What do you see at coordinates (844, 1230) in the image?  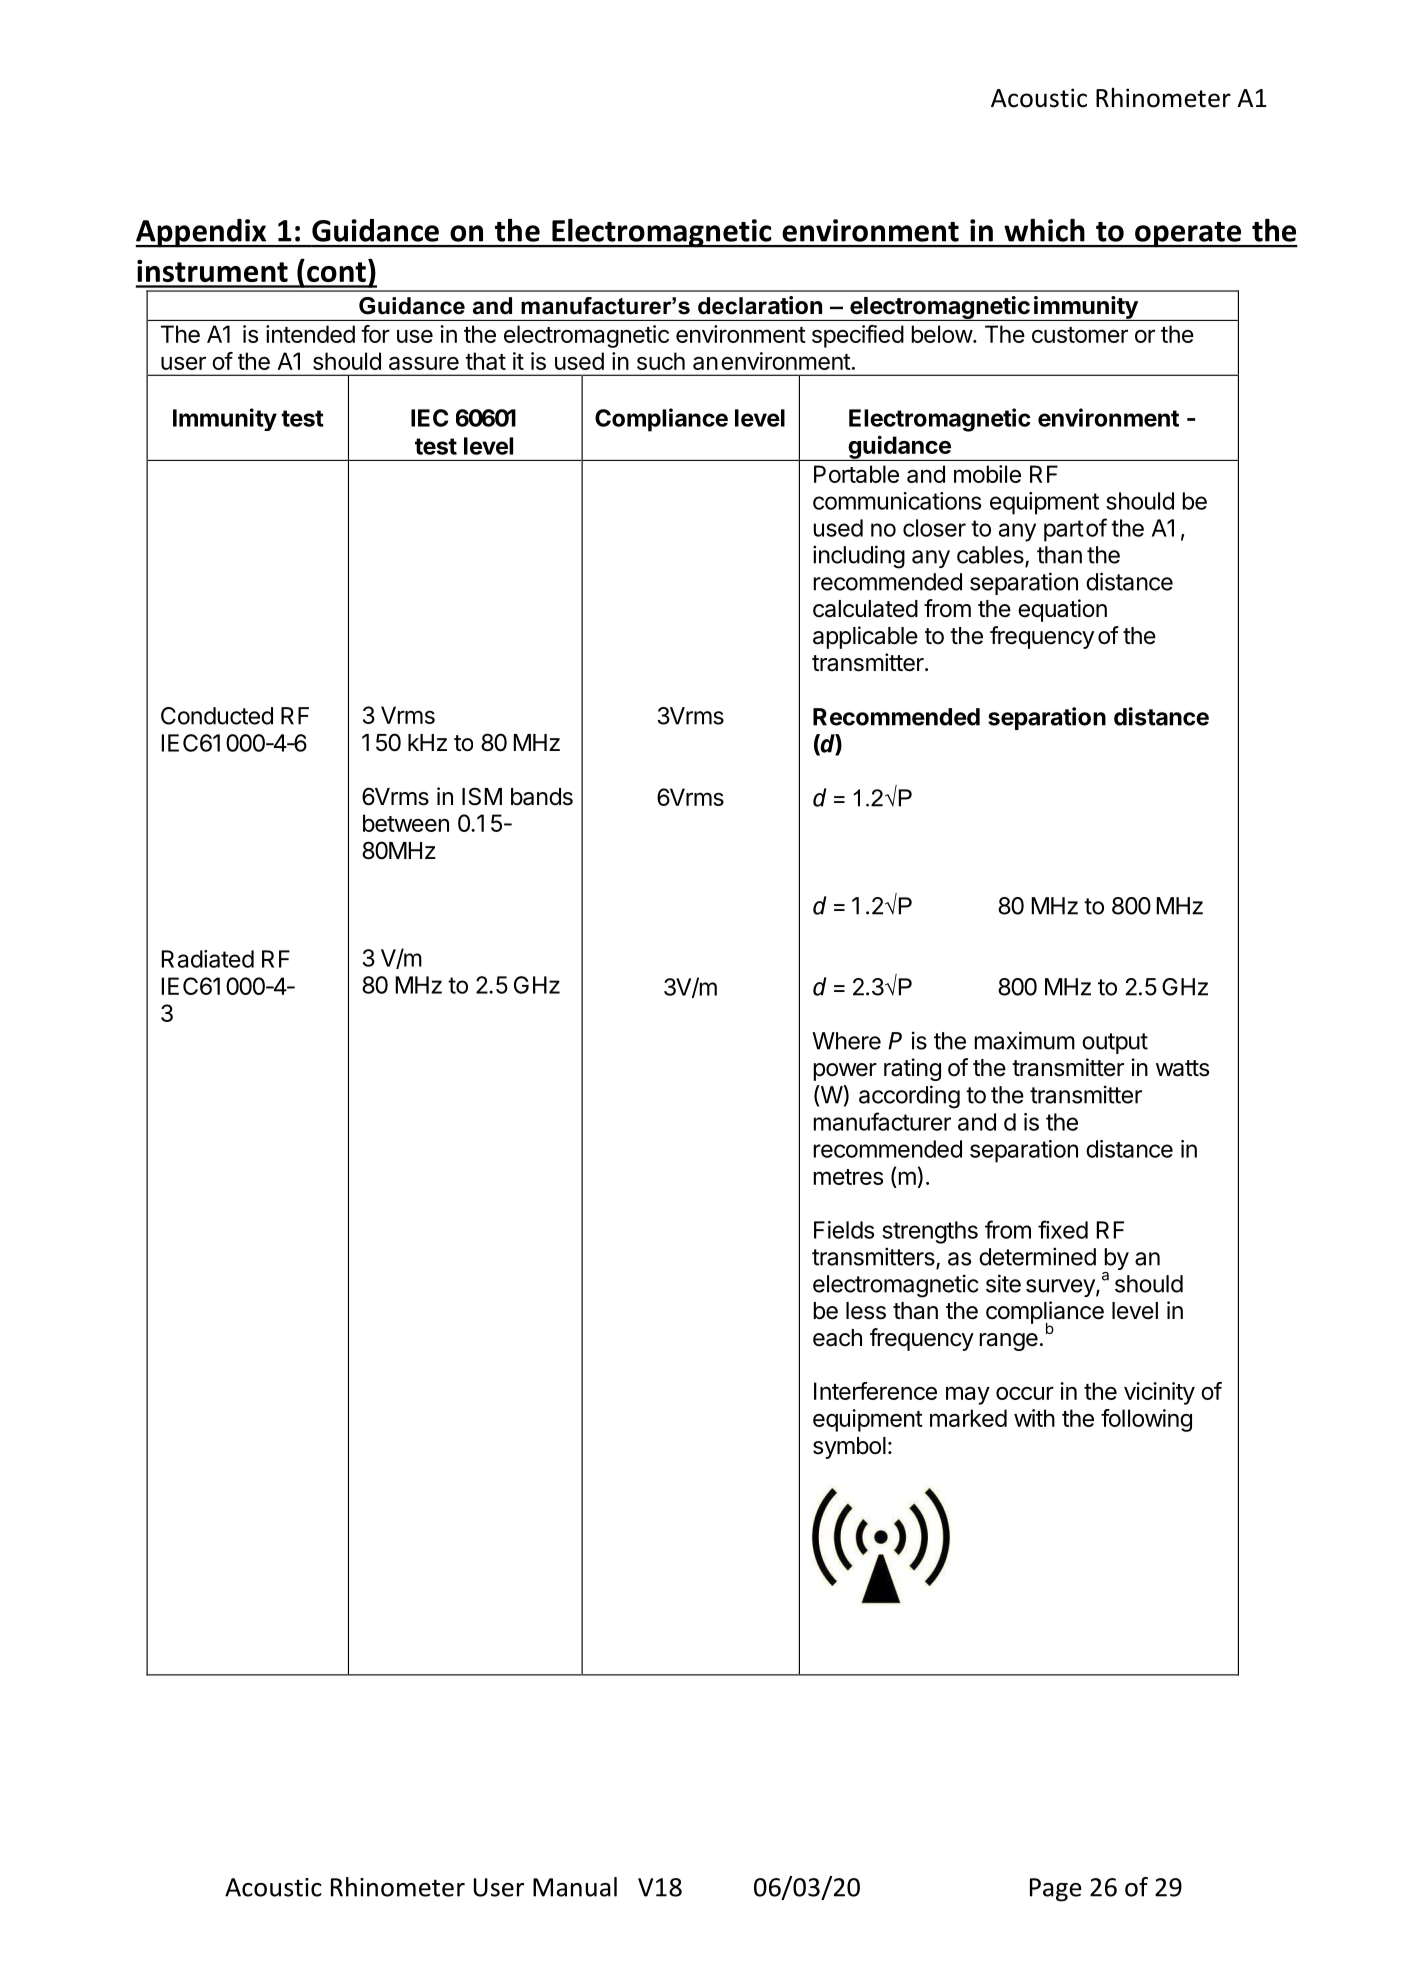 I see `Fields` at bounding box center [844, 1230].
